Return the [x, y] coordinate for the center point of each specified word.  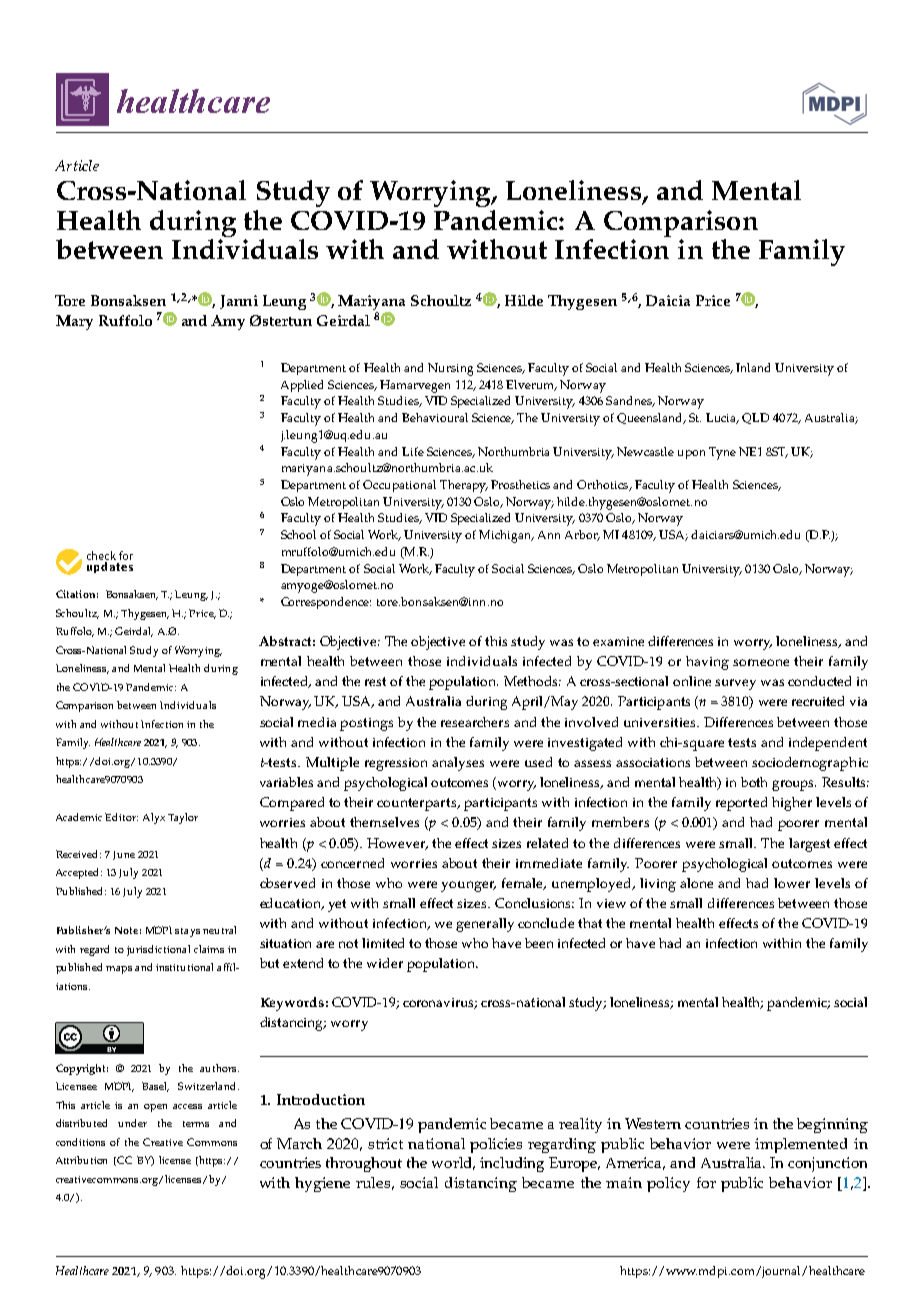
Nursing [450, 369]
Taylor [183, 818]
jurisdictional [158, 950]
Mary [74, 322]
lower [792, 883]
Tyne [722, 453]
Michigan [506, 536]
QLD [755, 418]
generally [485, 925]
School [298, 534]
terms [196, 1124]
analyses [458, 764]
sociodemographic [810, 764]
